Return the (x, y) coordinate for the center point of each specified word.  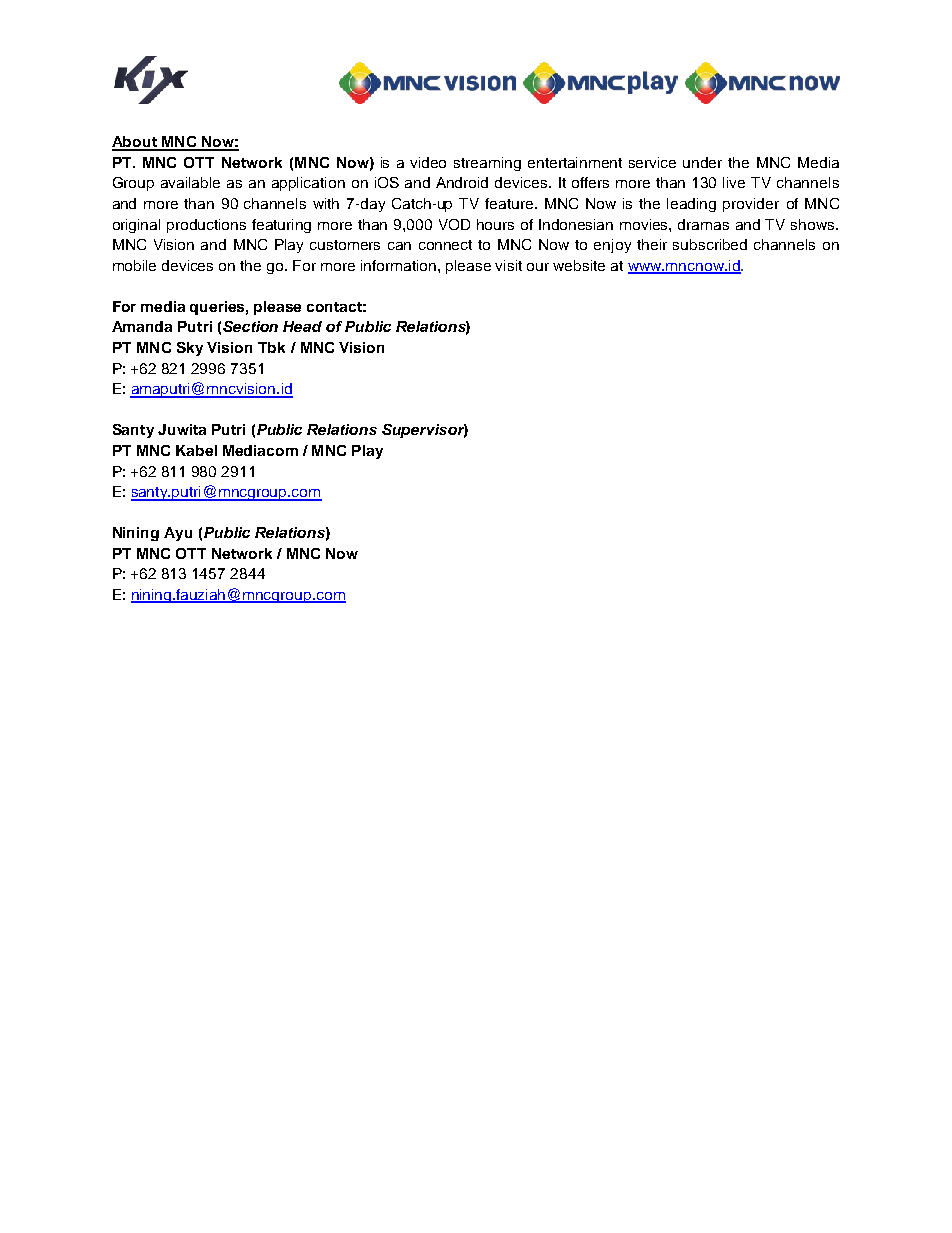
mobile (134, 265)
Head (302, 326)
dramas (703, 224)
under (702, 162)
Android (462, 182)
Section (250, 326)
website (579, 265)
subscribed (710, 244)
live (734, 182)
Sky (190, 349)
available (190, 182)
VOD (454, 224)
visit (508, 265)
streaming (487, 164)
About (135, 143)
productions (206, 226)
